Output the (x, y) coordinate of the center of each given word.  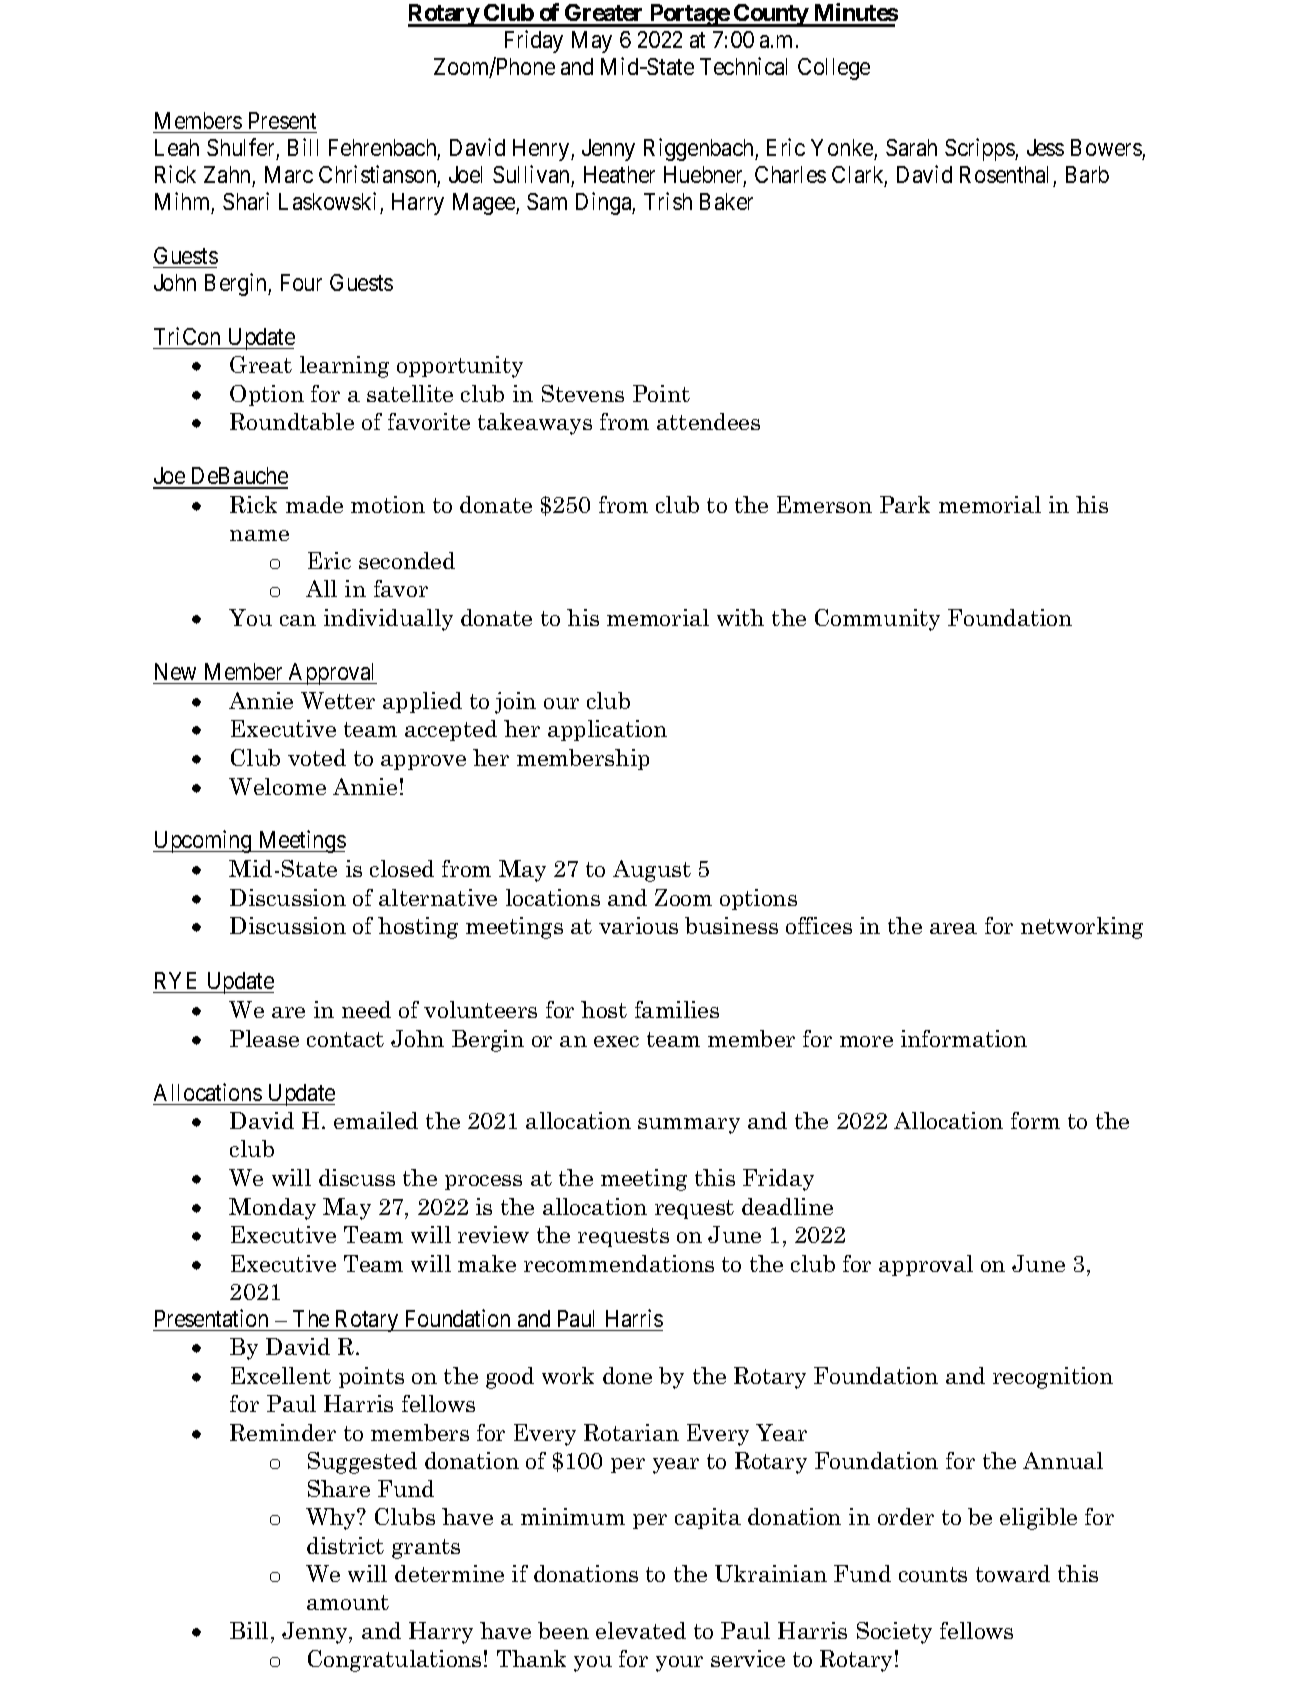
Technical (743, 66)
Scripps (980, 149)
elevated (641, 1630)
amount (348, 1602)
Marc (289, 174)
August (652, 871)
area (953, 928)
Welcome (277, 786)
